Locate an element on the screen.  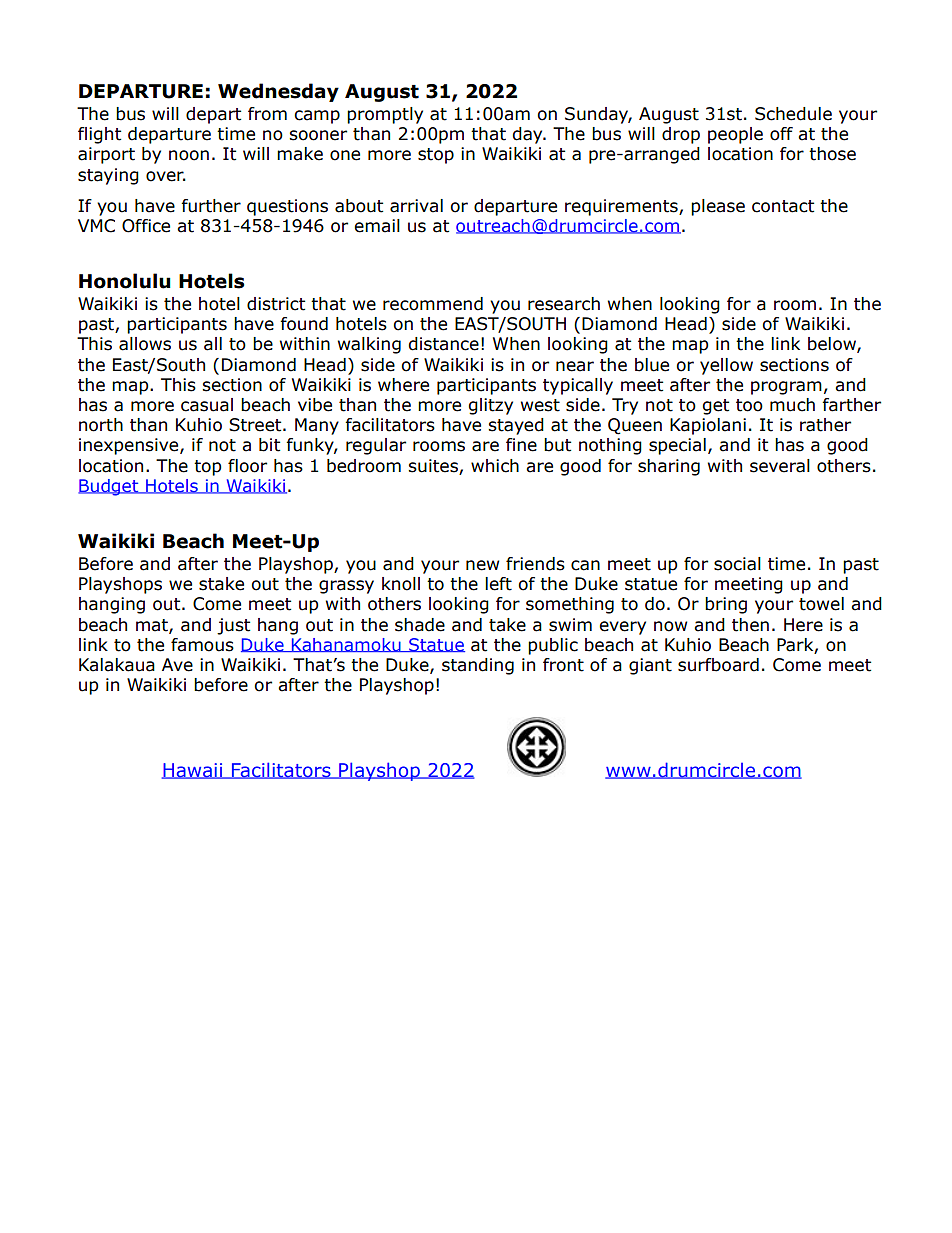
standing is located at coordinates (478, 666).
